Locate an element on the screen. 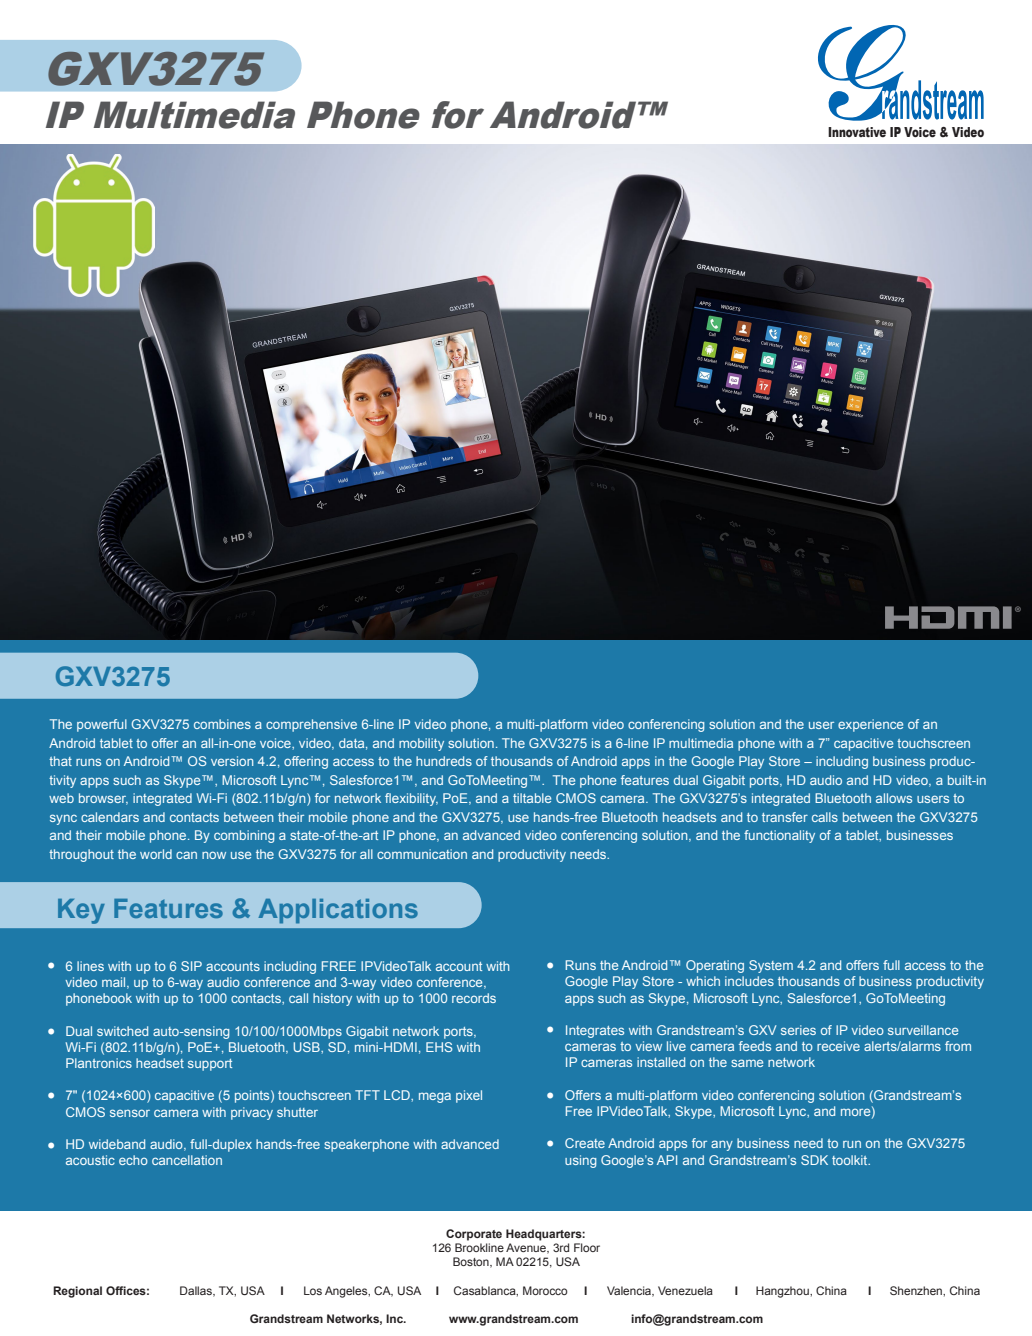  world is located at coordinates (156, 854).
